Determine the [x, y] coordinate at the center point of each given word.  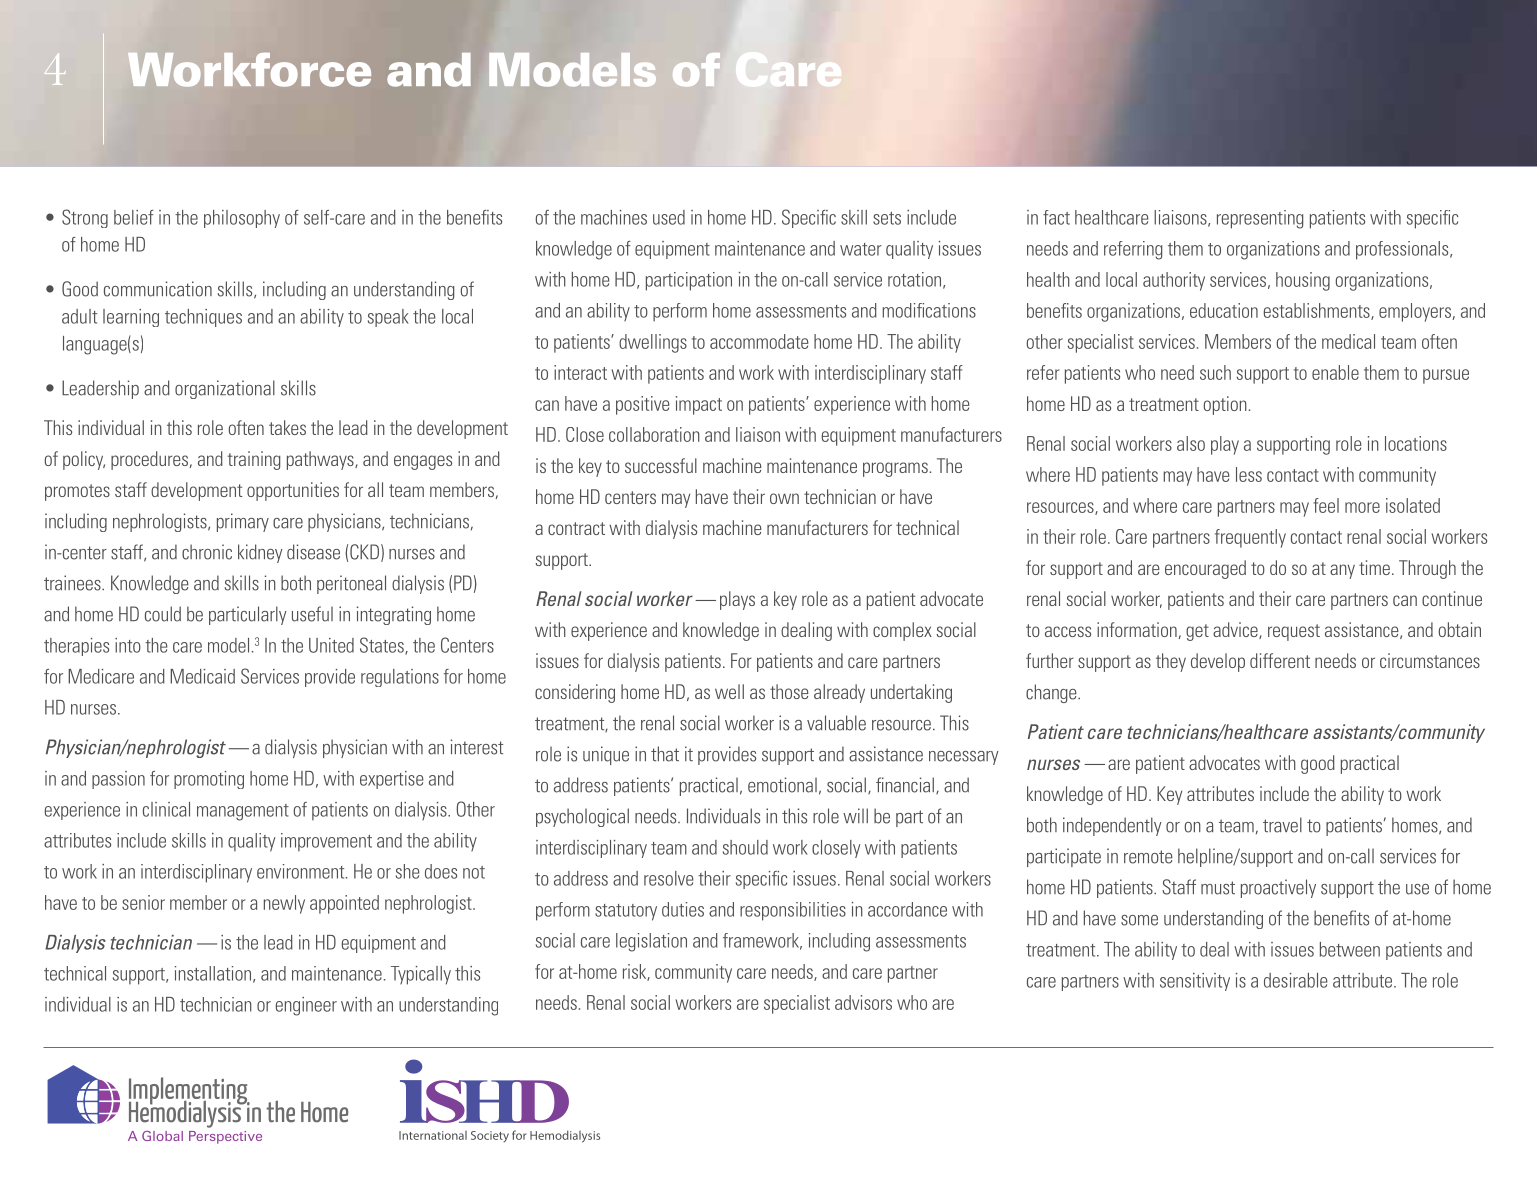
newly [284, 904]
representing [1260, 219]
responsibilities [793, 911]
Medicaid [202, 676]
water [861, 249]
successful [661, 465]
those [789, 691]
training [254, 460]
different [1280, 660]
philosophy [242, 219]
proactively [1278, 888]
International [433, 1135]
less [1249, 474]
